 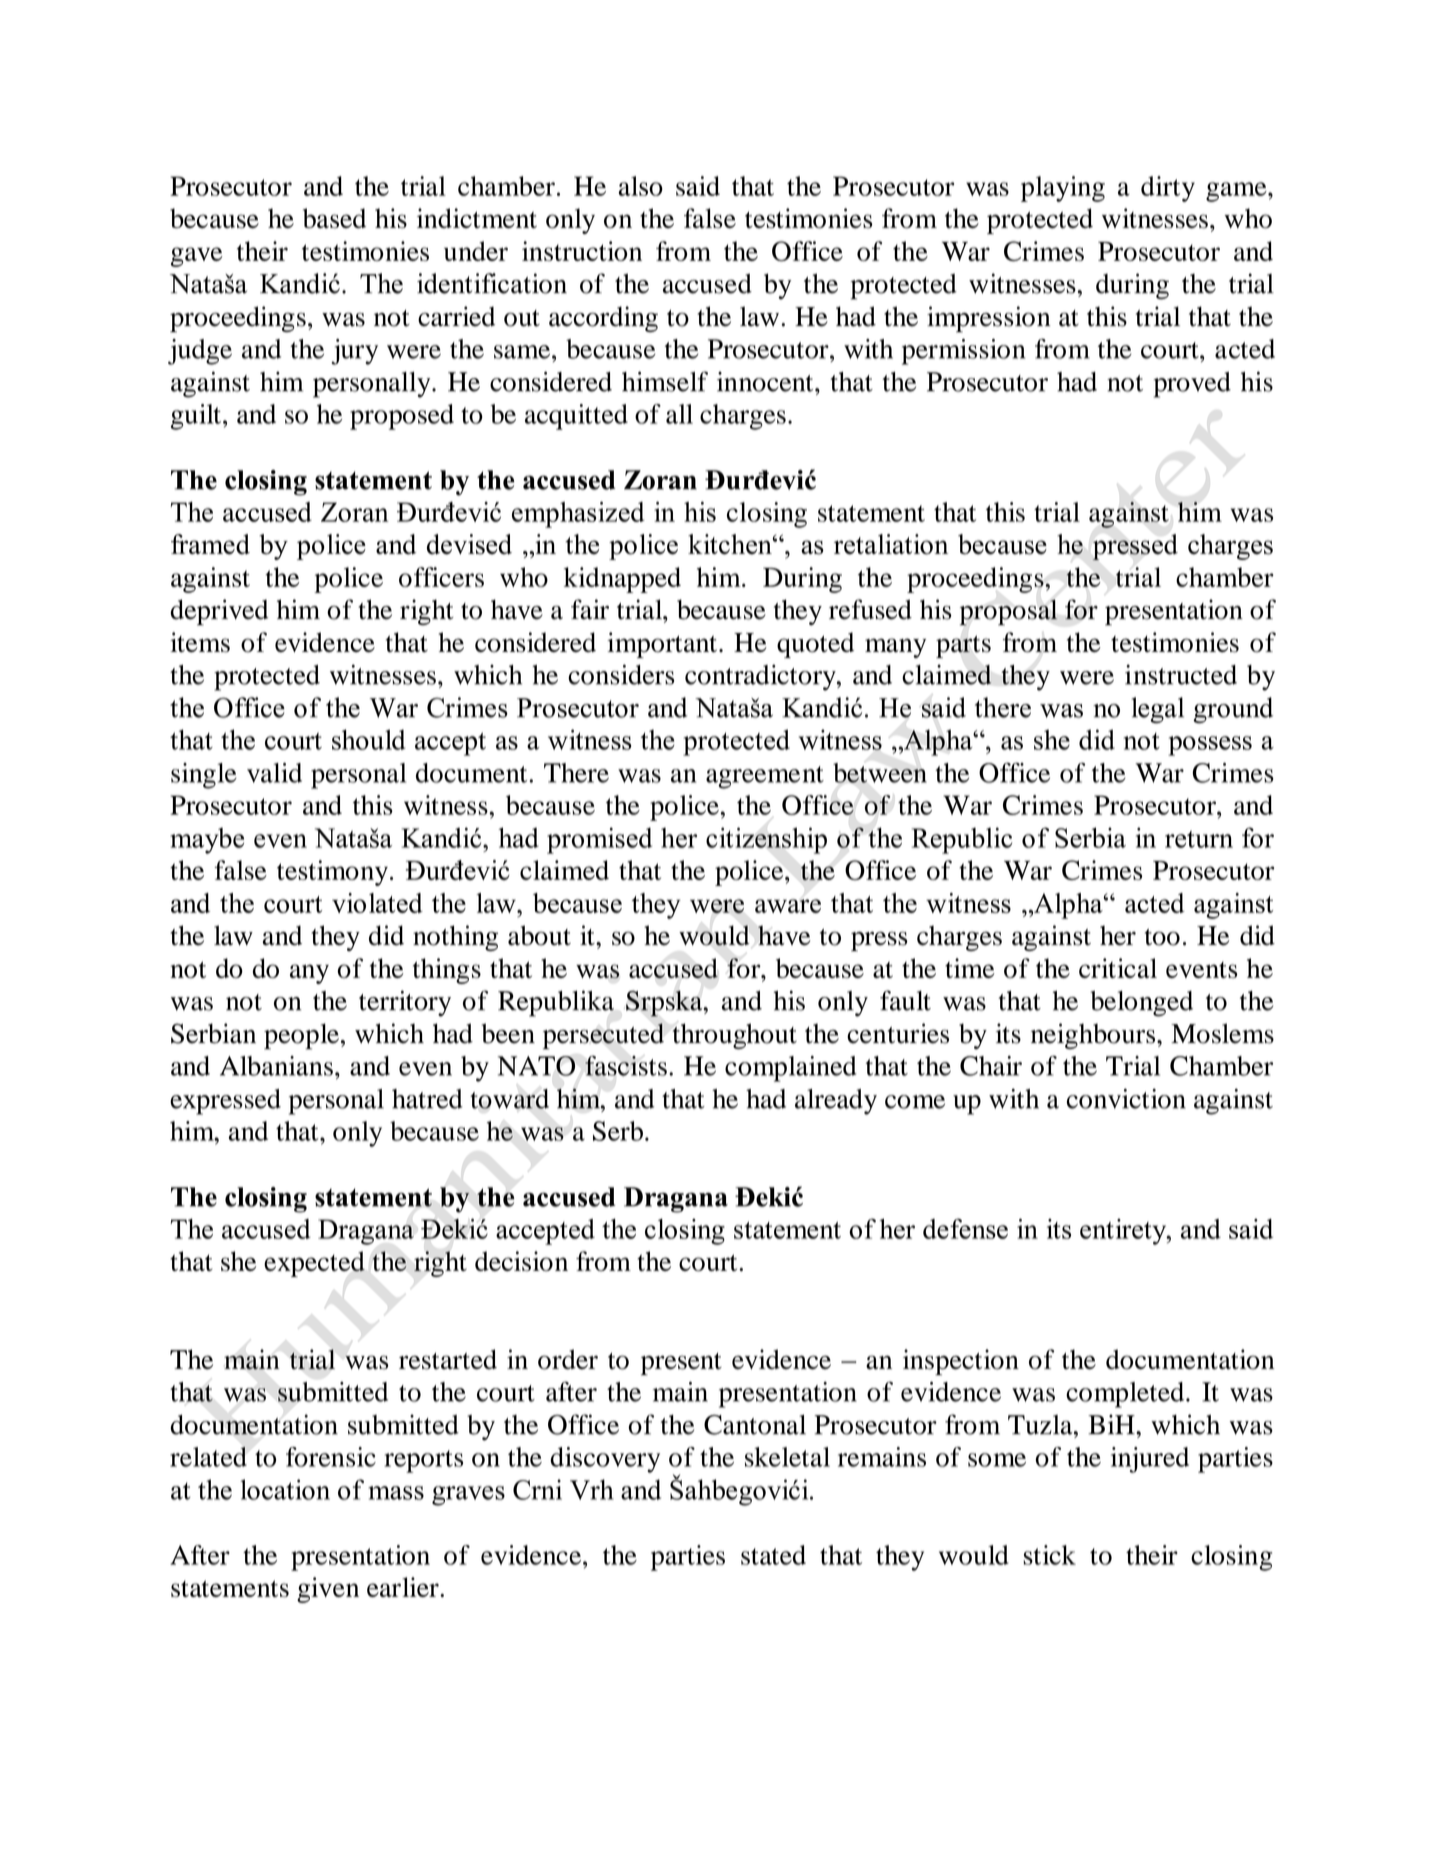 I want to click on proposal, so click(x=1009, y=612).
